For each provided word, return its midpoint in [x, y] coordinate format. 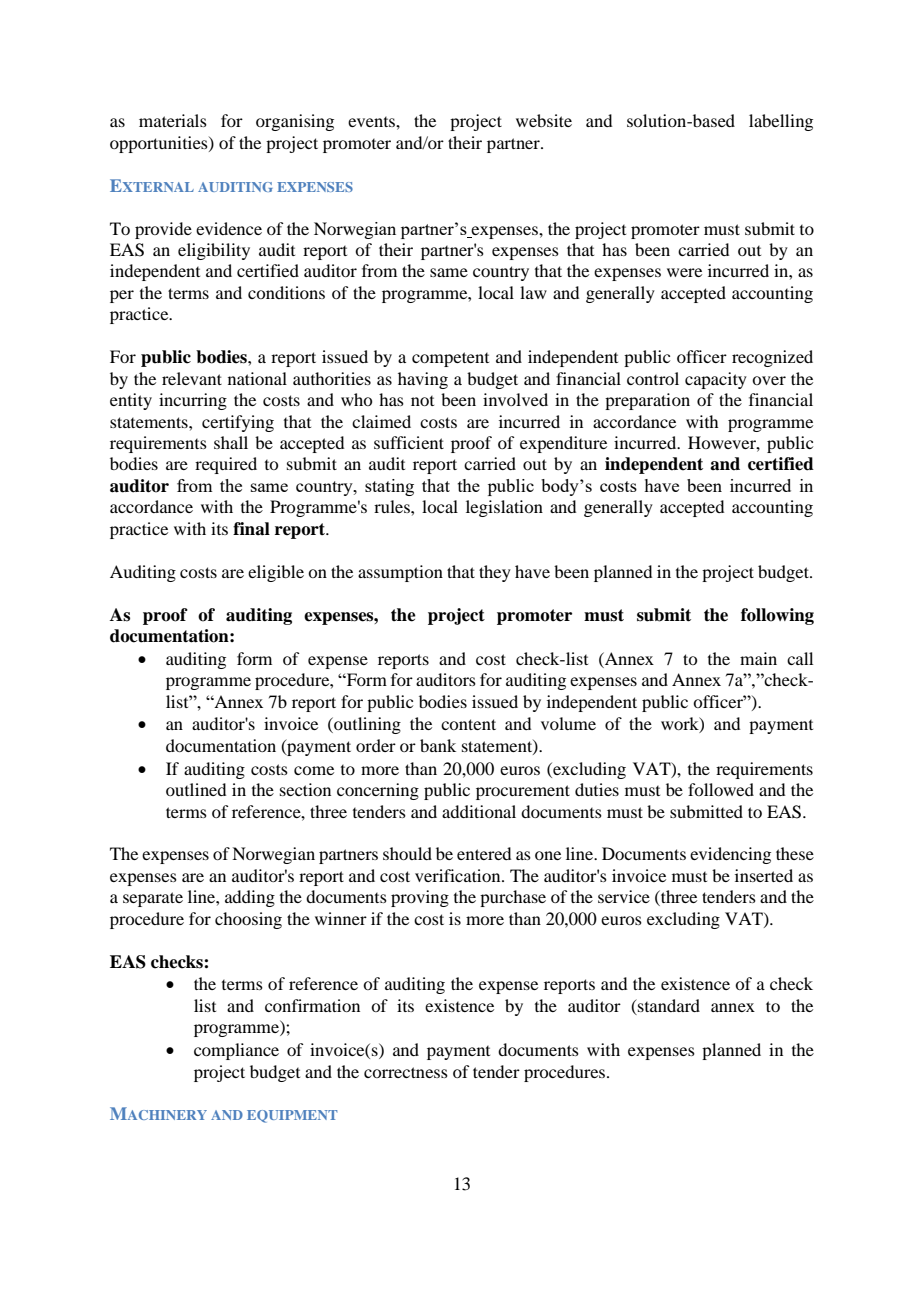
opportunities [160, 144]
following [777, 616]
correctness [406, 1072]
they [495, 573]
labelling [781, 122]
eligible [276, 573]
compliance [236, 1051]
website [544, 120]
